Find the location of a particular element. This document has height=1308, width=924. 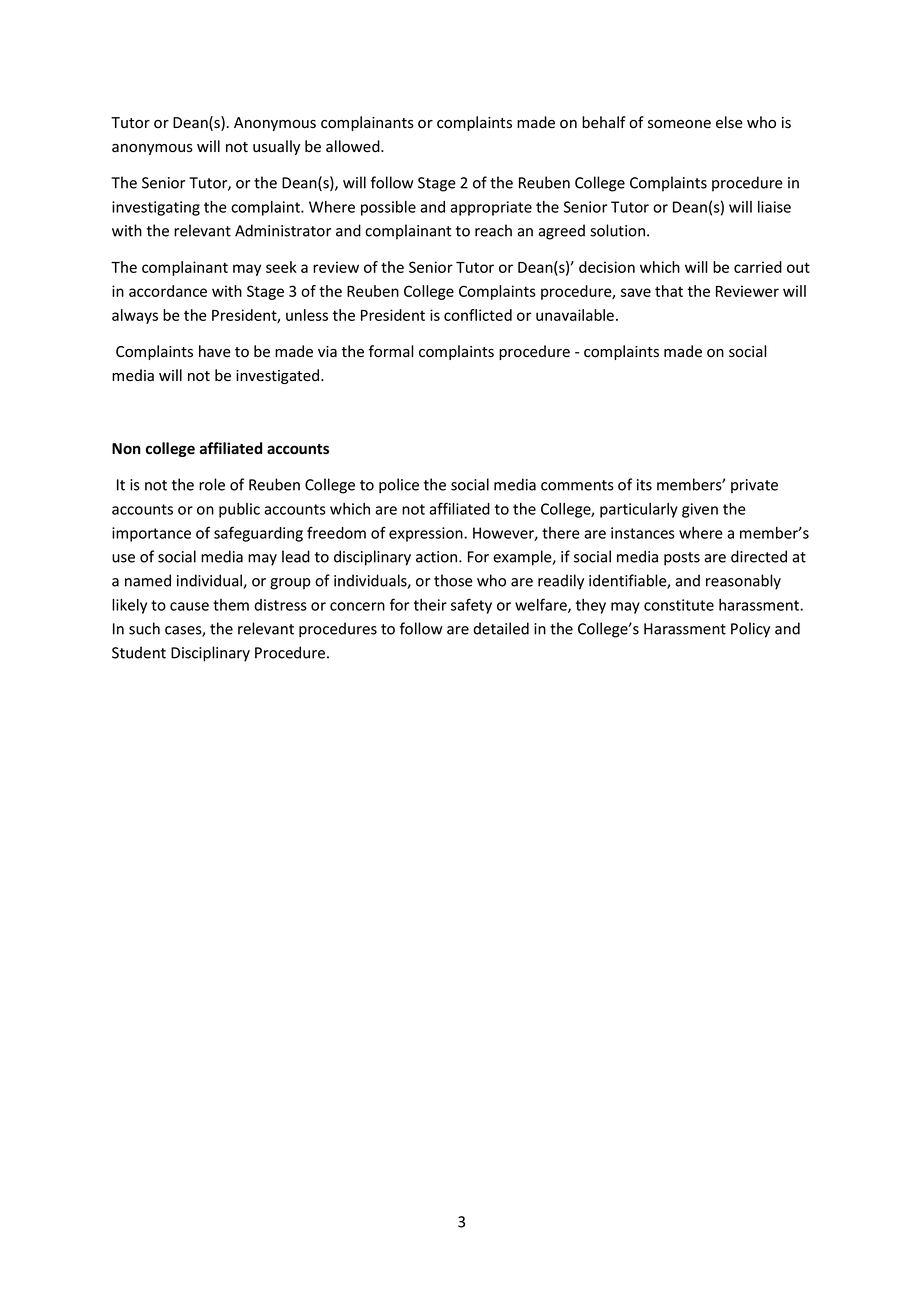

allowed is located at coordinates (354, 146).
